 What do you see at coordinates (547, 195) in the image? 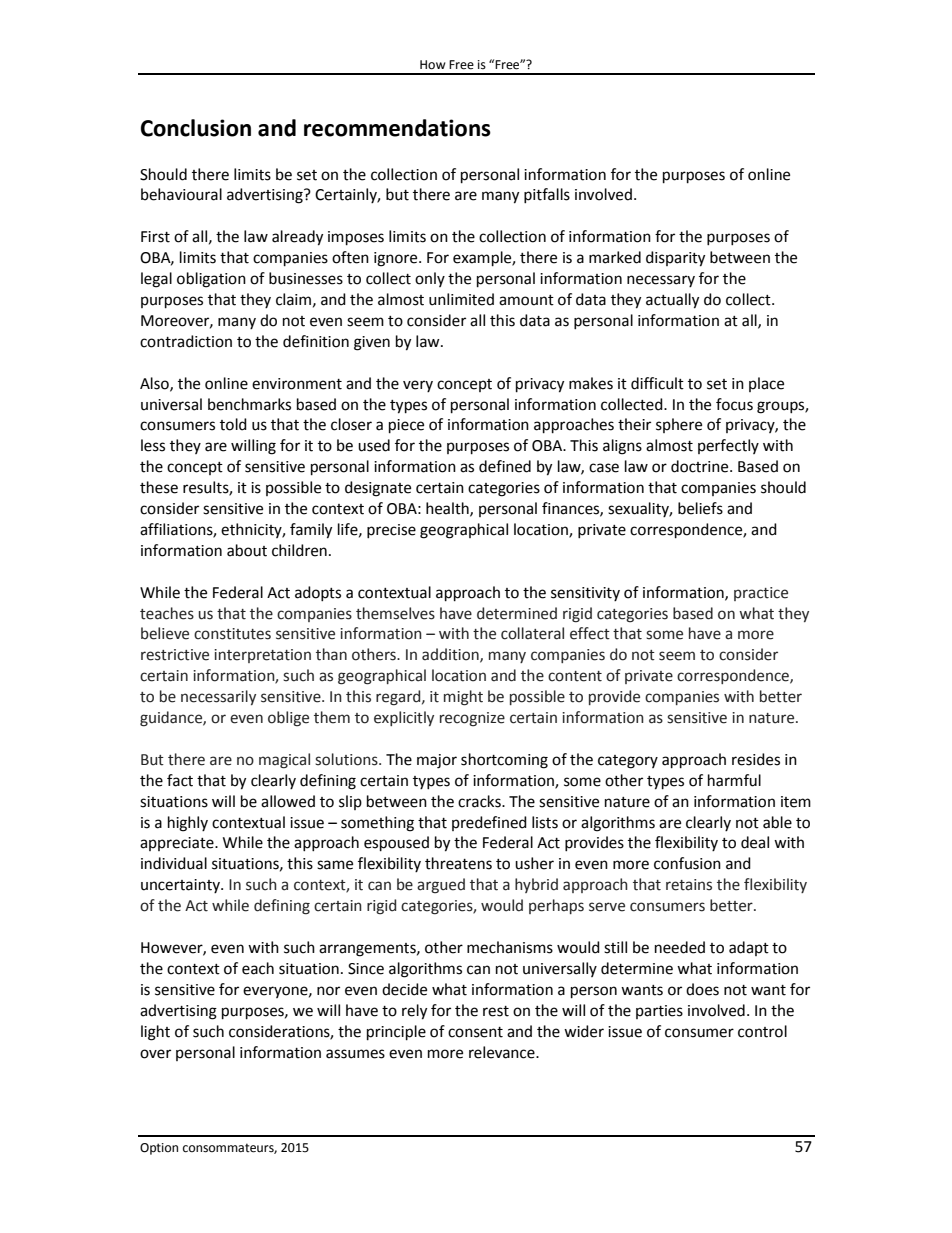
I see `pitfalls` at bounding box center [547, 195].
